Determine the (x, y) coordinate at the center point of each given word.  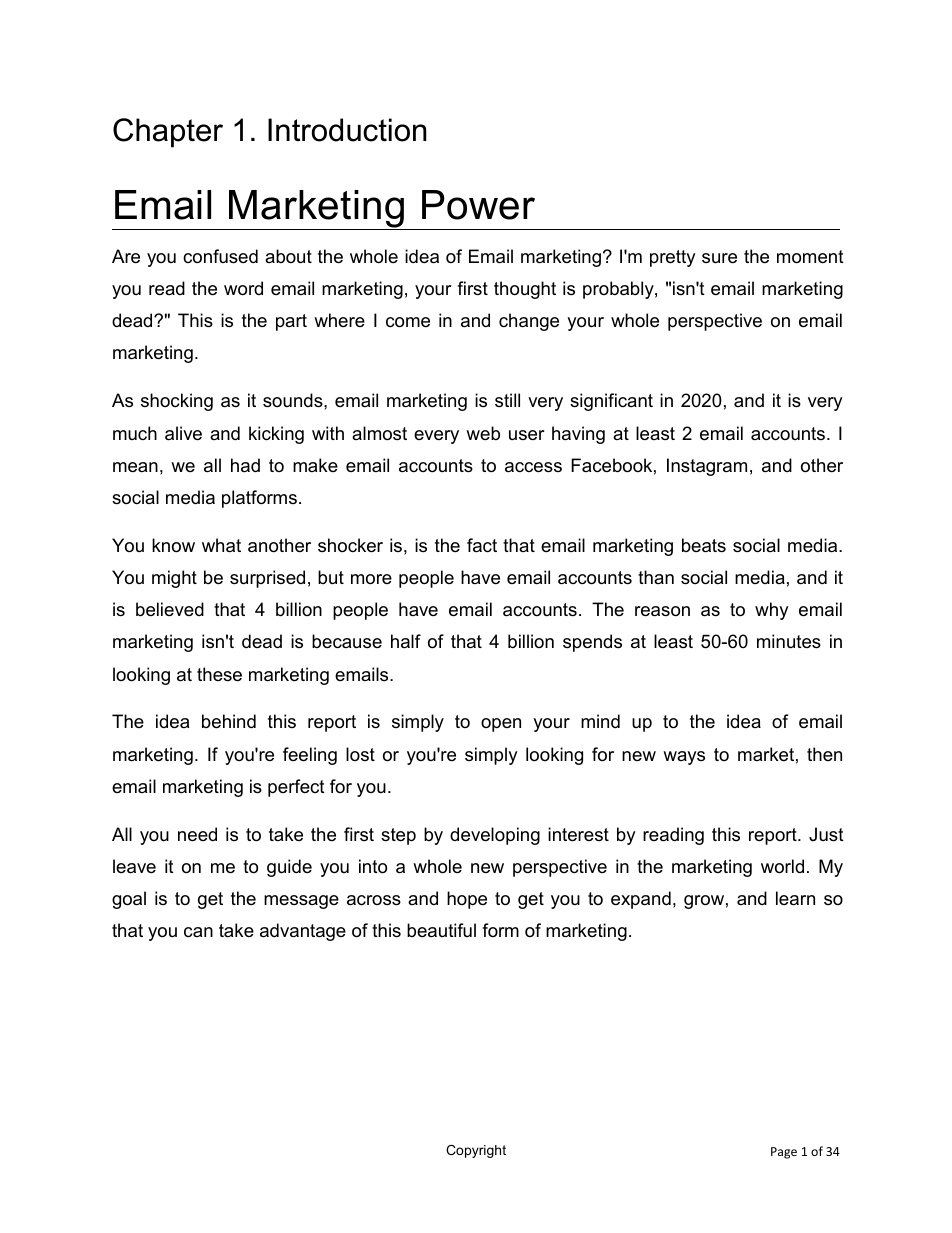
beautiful (441, 930)
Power (478, 205)
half (406, 641)
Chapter (168, 133)
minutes (789, 641)
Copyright (476, 1151)
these (219, 674)
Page (784, 1153)
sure (719, 258)
